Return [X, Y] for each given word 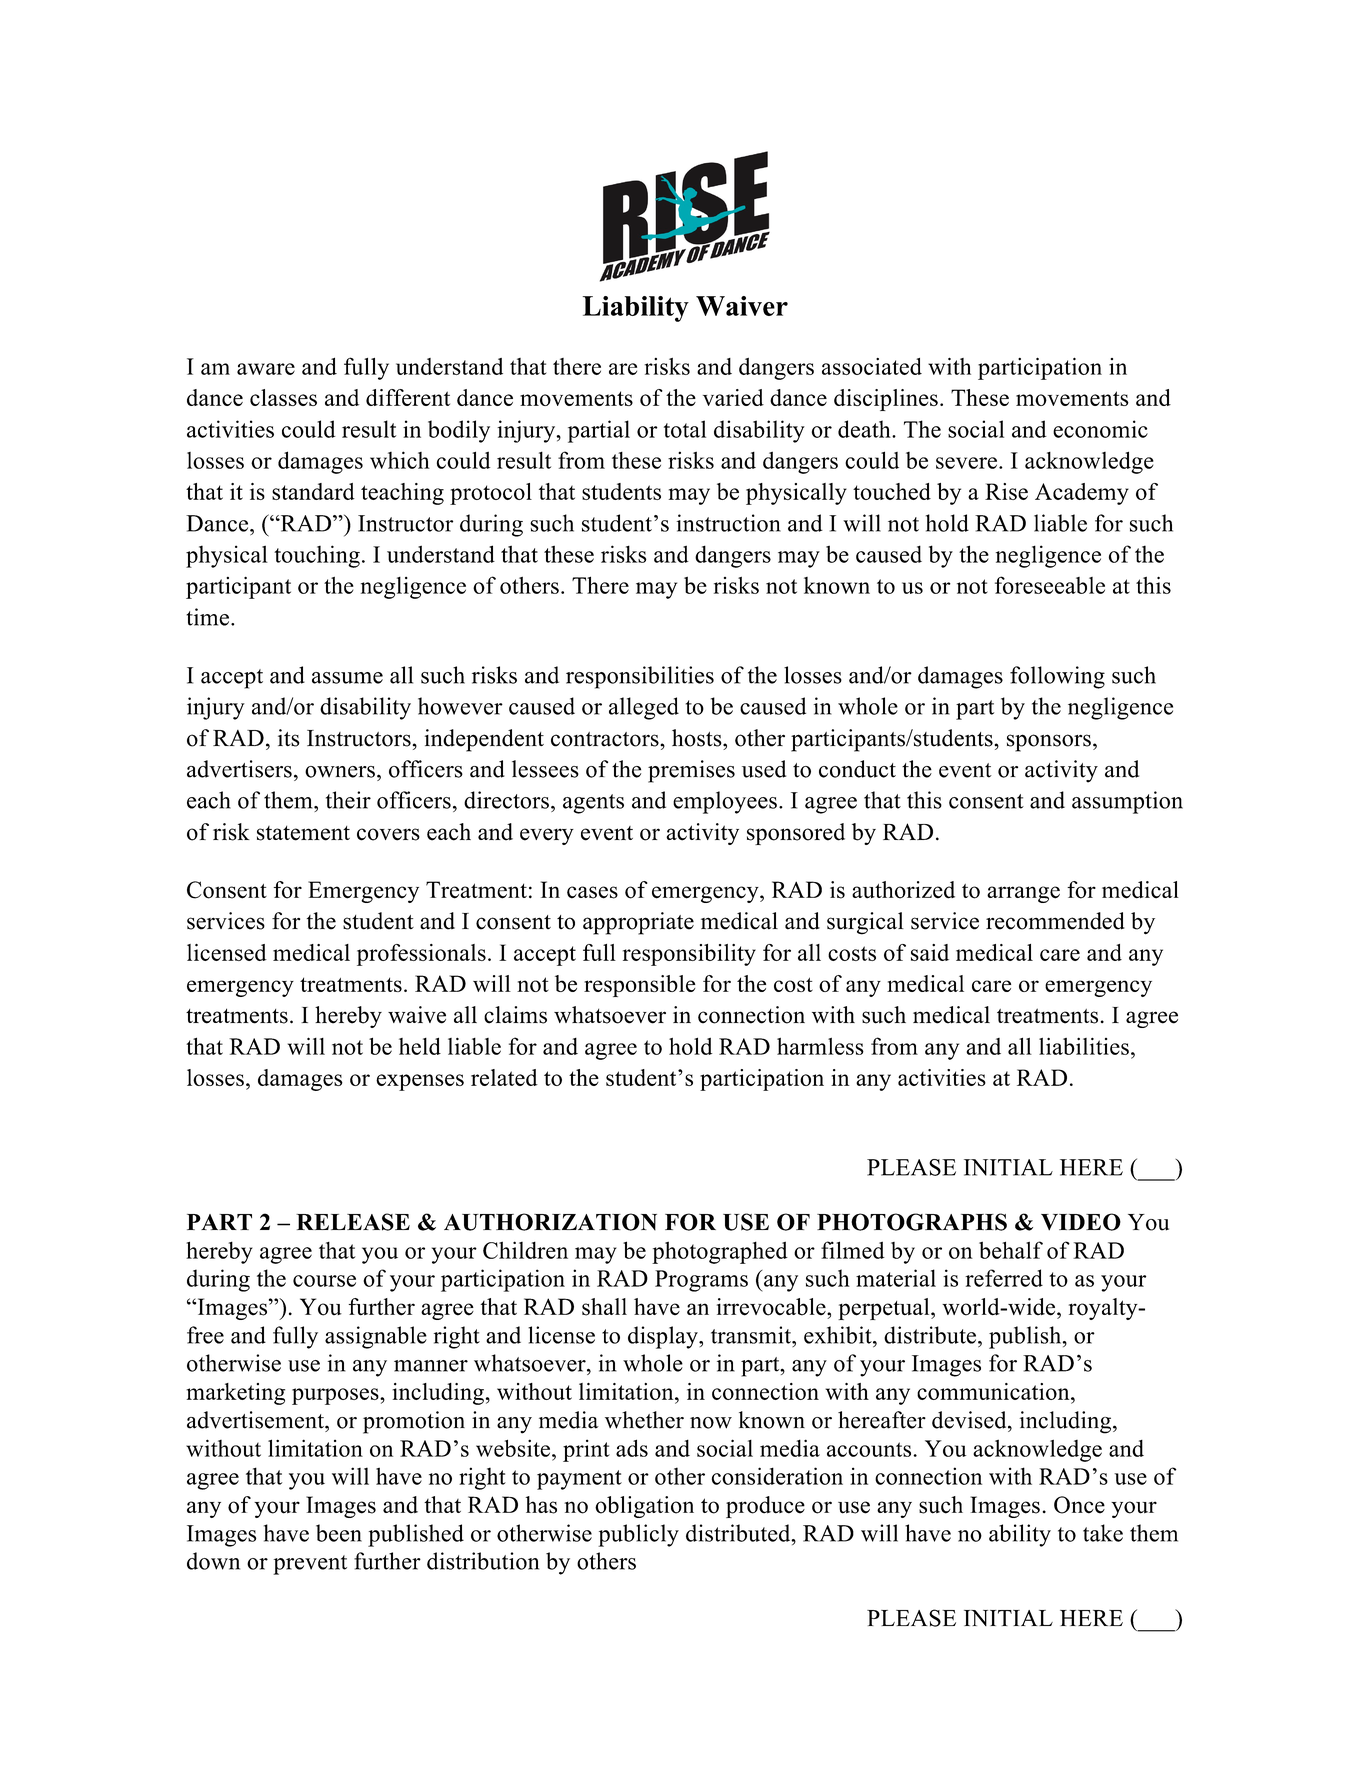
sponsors [1049, 743]
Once [1079, 1505]
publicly [638, 1535]
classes [283, 397]
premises [691, 771]
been [339, 1533]
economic [1100, 429]
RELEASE [353, 1222]
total [685, 429]
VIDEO [1081, 1222]
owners [340, 772]
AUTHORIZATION [550, 1222]
